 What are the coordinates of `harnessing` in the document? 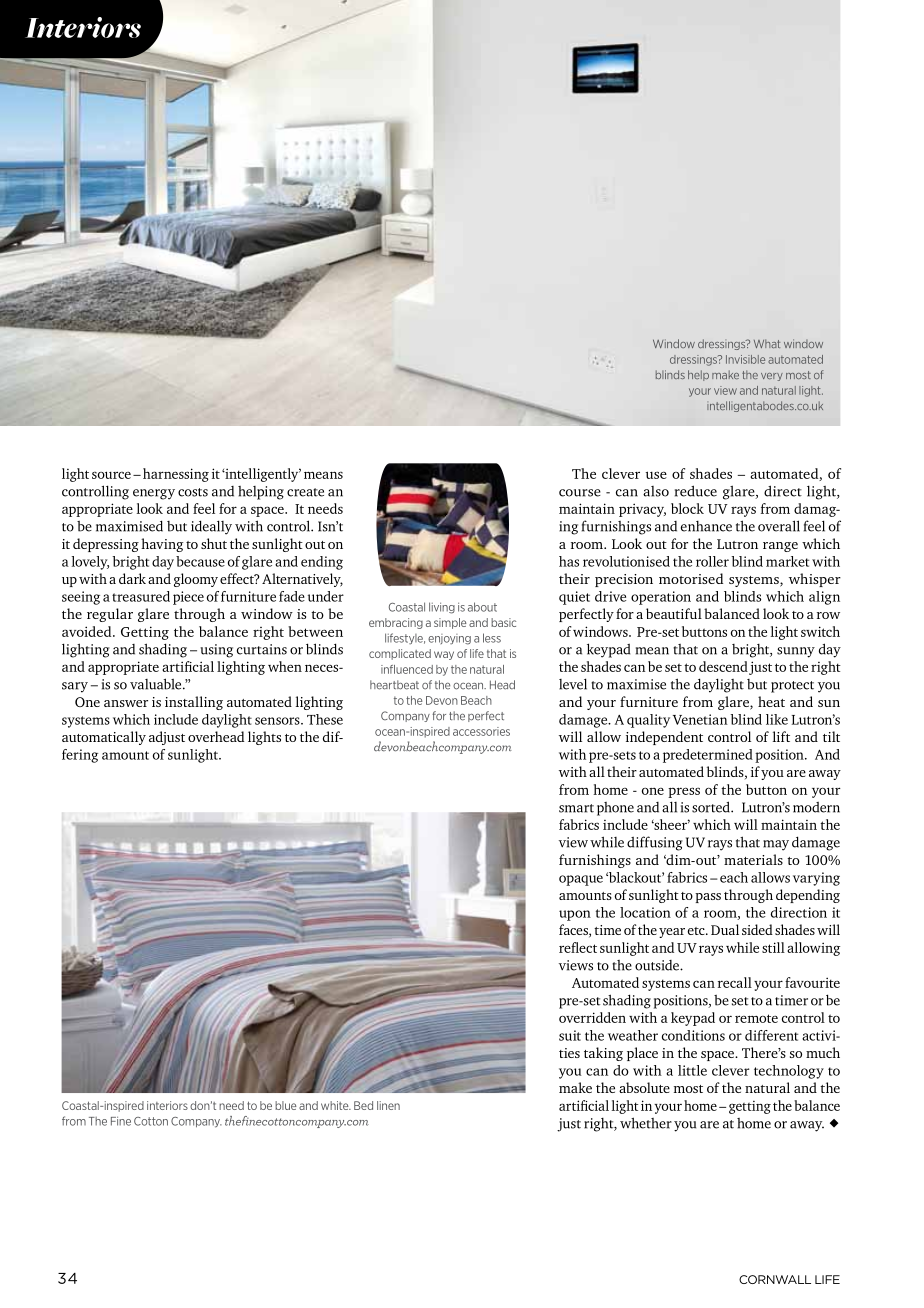 It's located at (176, 475).
